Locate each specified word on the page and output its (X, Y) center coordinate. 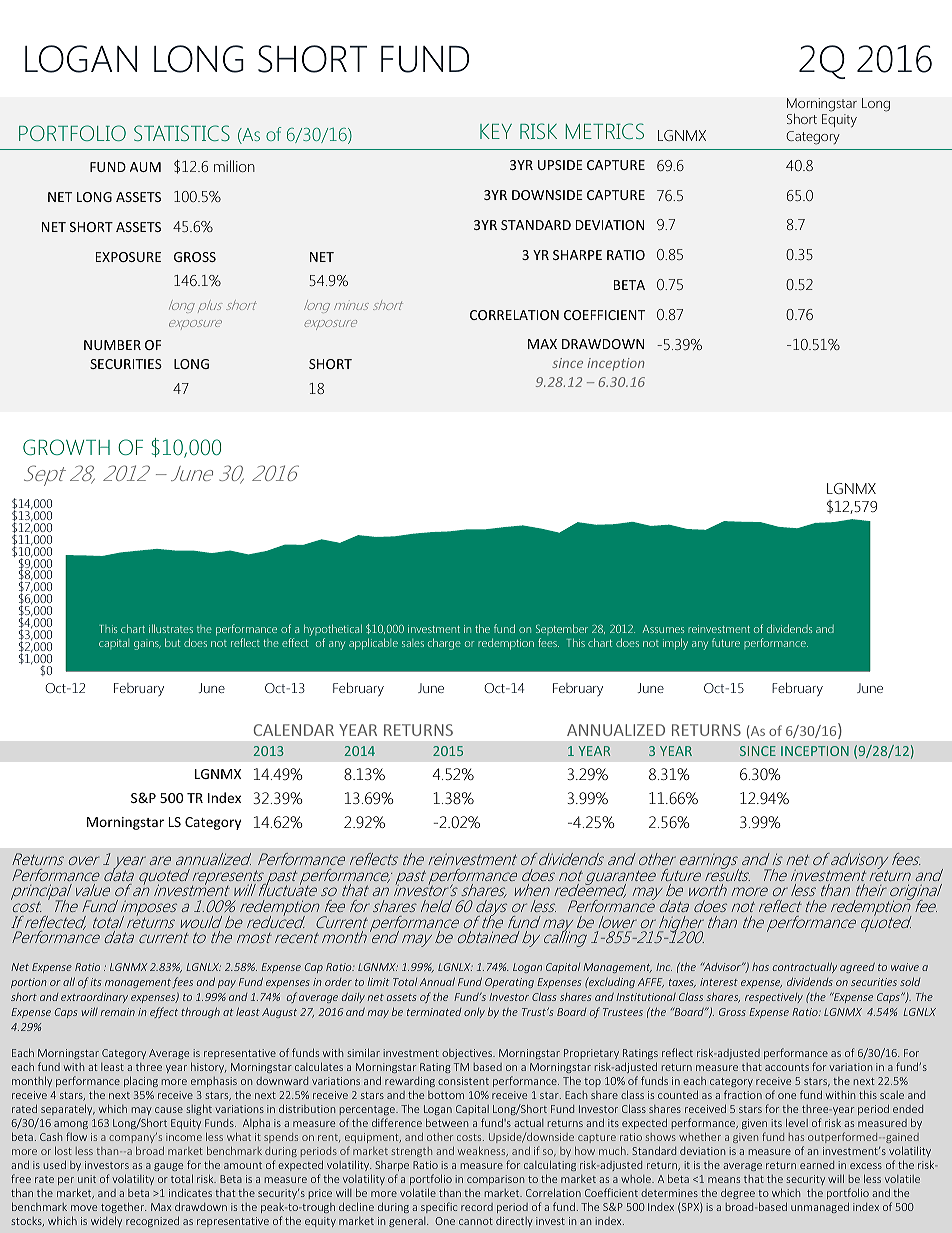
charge (444, 644)
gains (147, 645)
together (123, 1207)
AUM (145, 167)
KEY (496, 131)
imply (675, 644)
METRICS (605, 131)
